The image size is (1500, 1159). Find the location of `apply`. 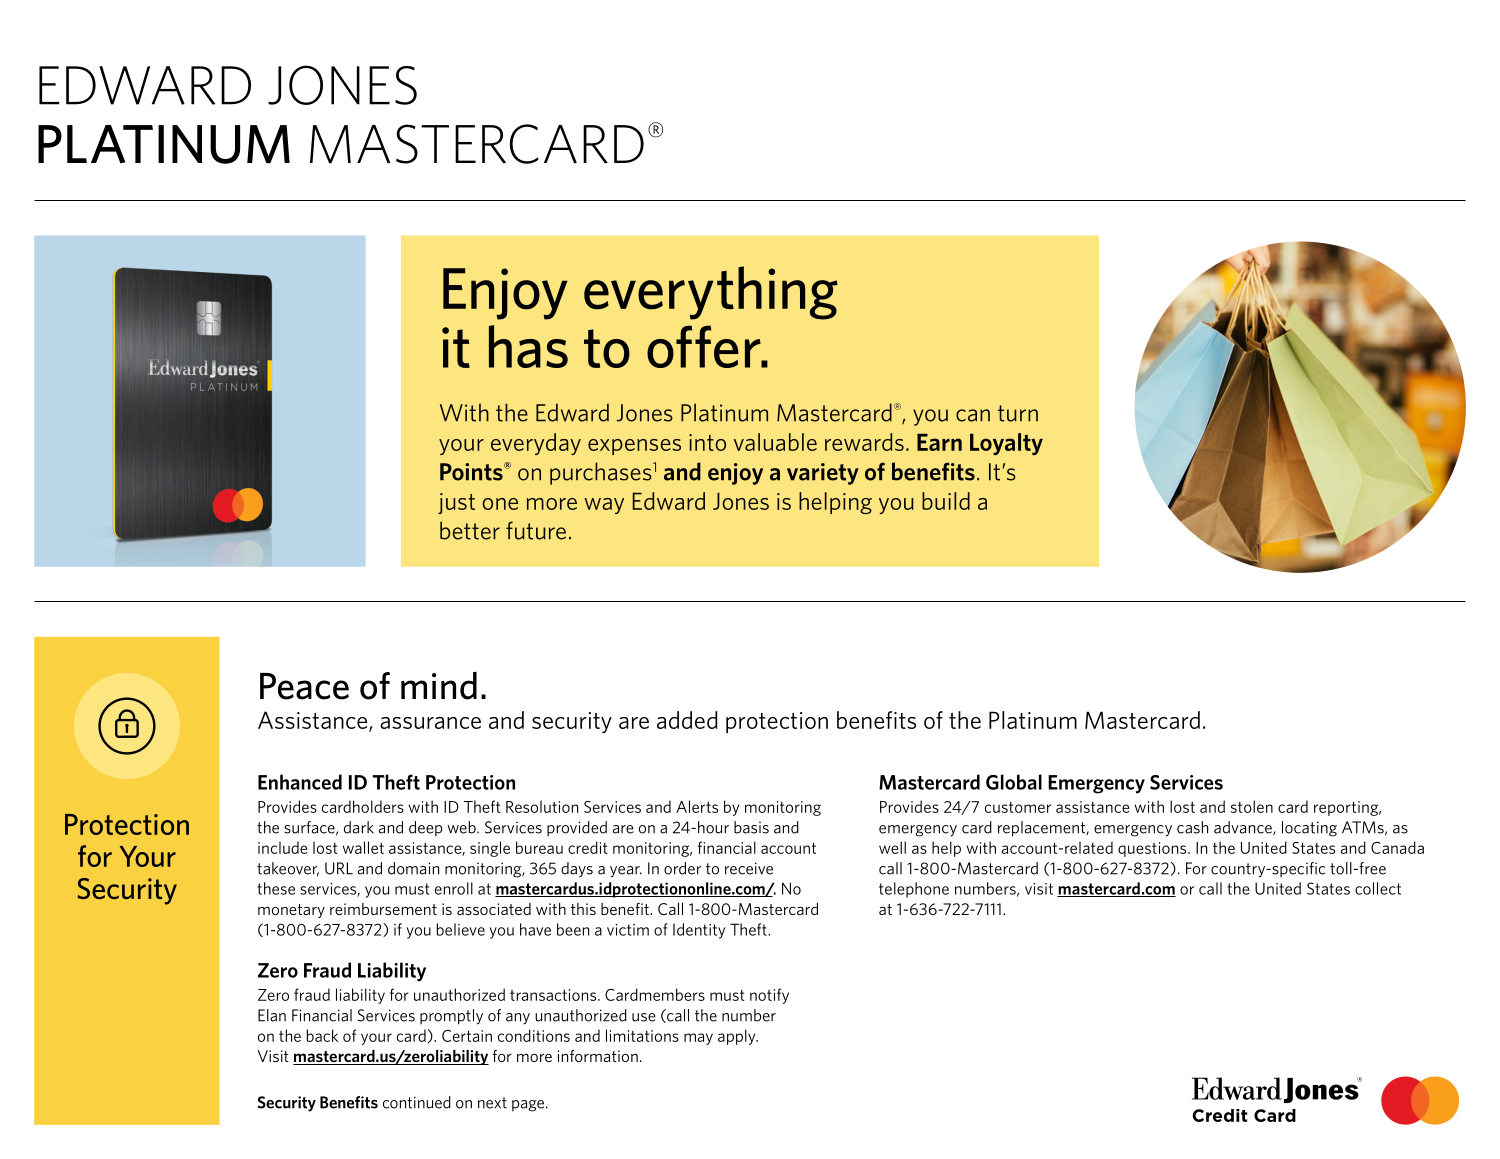

apply is located at coordinates (738, 1037).
